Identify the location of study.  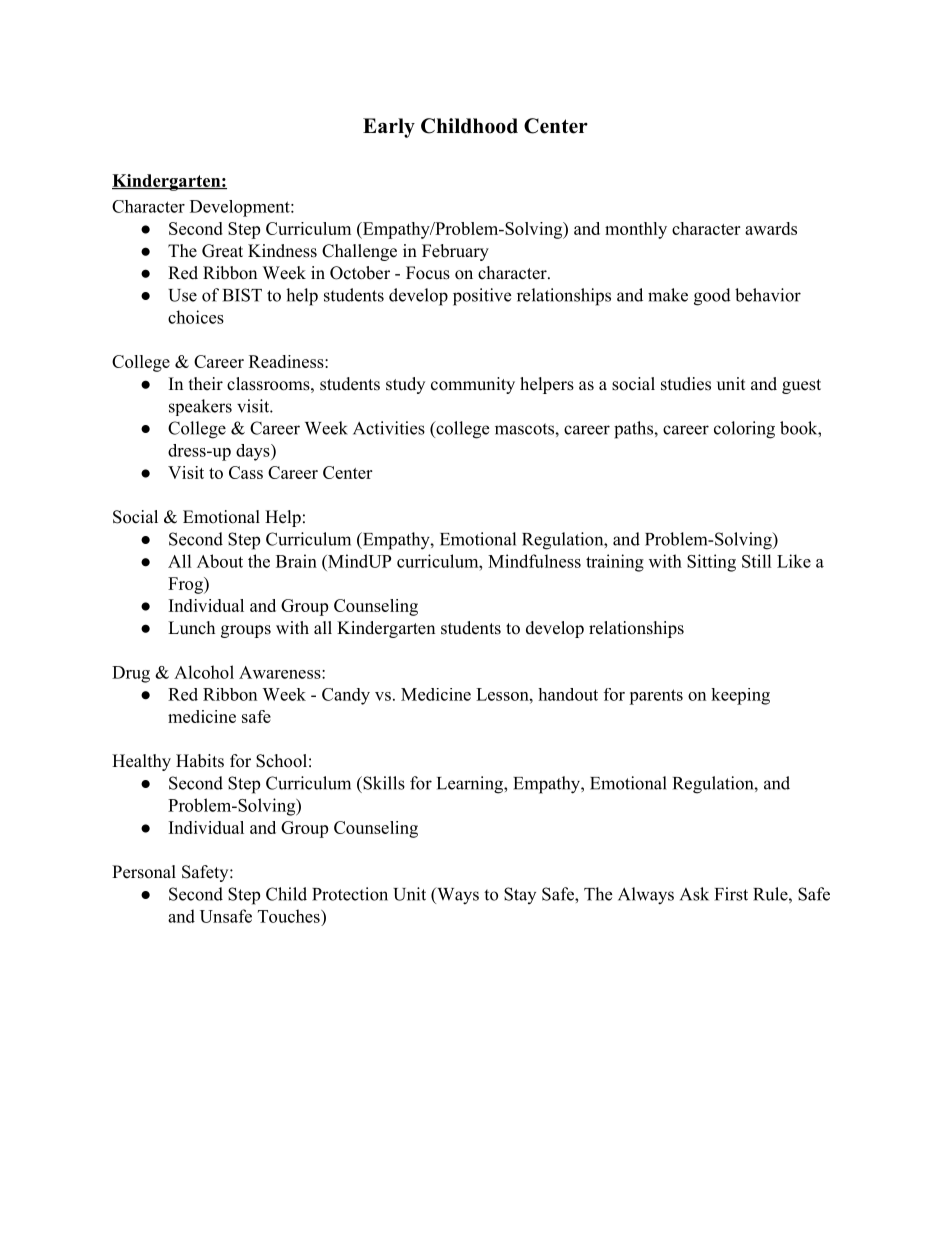
(405, 385).
